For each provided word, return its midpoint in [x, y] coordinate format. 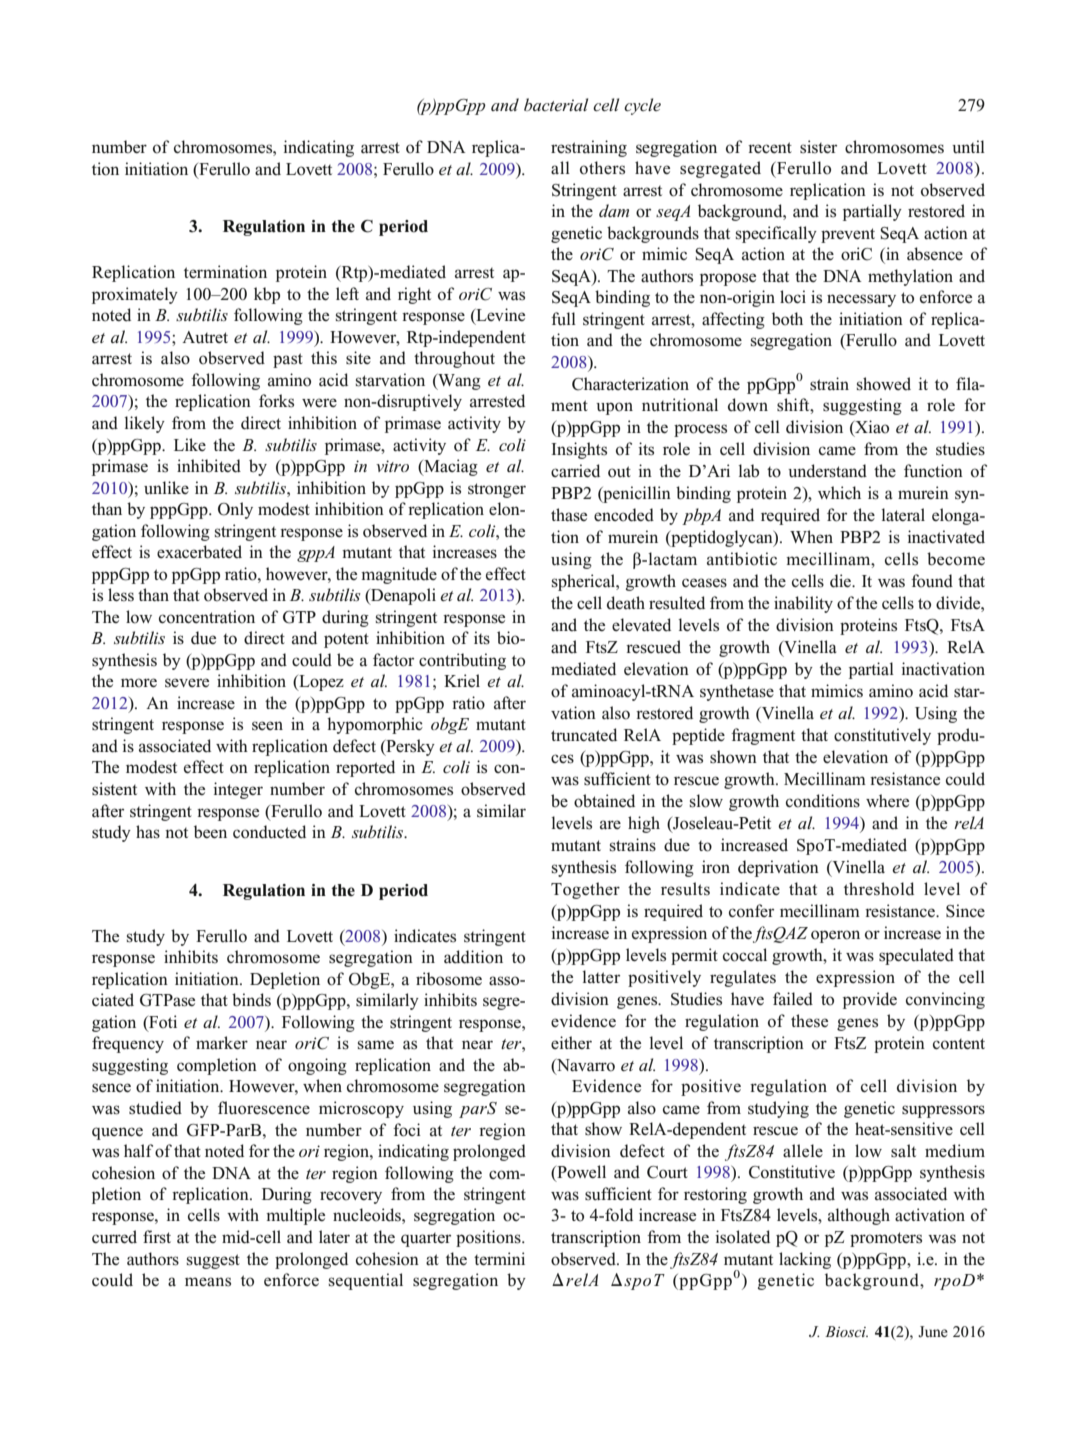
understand [827, 471]
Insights [579, 450]
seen [267, 726]
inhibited [209, 466]
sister [818, 147]
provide [870, 1000]
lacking [805, 1260]
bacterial [556, 104]
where [887, 800]
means [208, 1282]
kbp [267, 295]
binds [251, 1000]
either [571, 1042]
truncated [584, 735]
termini [499, 1259]
